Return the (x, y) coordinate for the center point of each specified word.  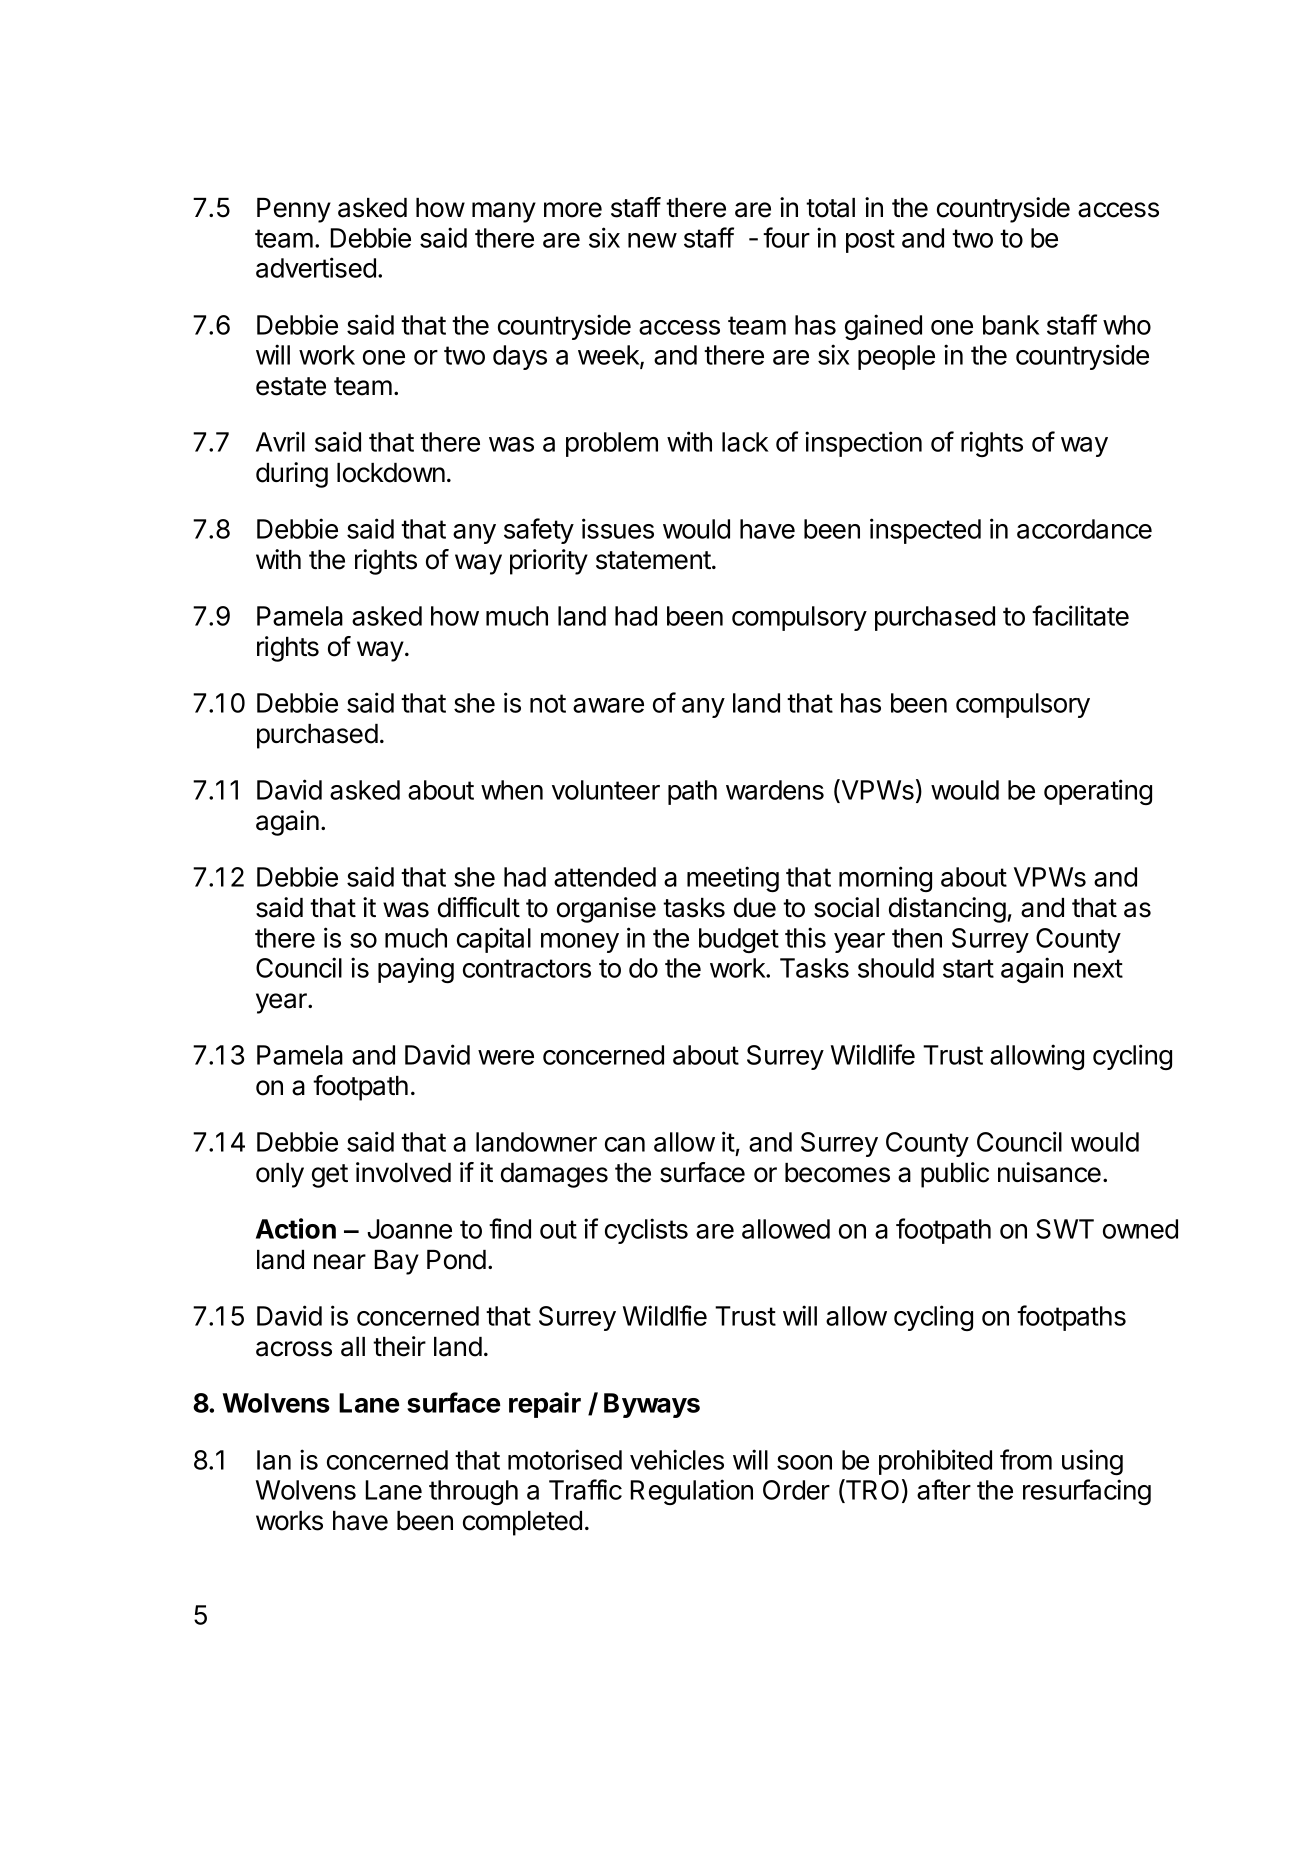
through (473, 1492)
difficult (479, 907)
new (652, 240)
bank (1011, 325)
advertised (316, 267)
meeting (733, 879)
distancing (947, 910)
